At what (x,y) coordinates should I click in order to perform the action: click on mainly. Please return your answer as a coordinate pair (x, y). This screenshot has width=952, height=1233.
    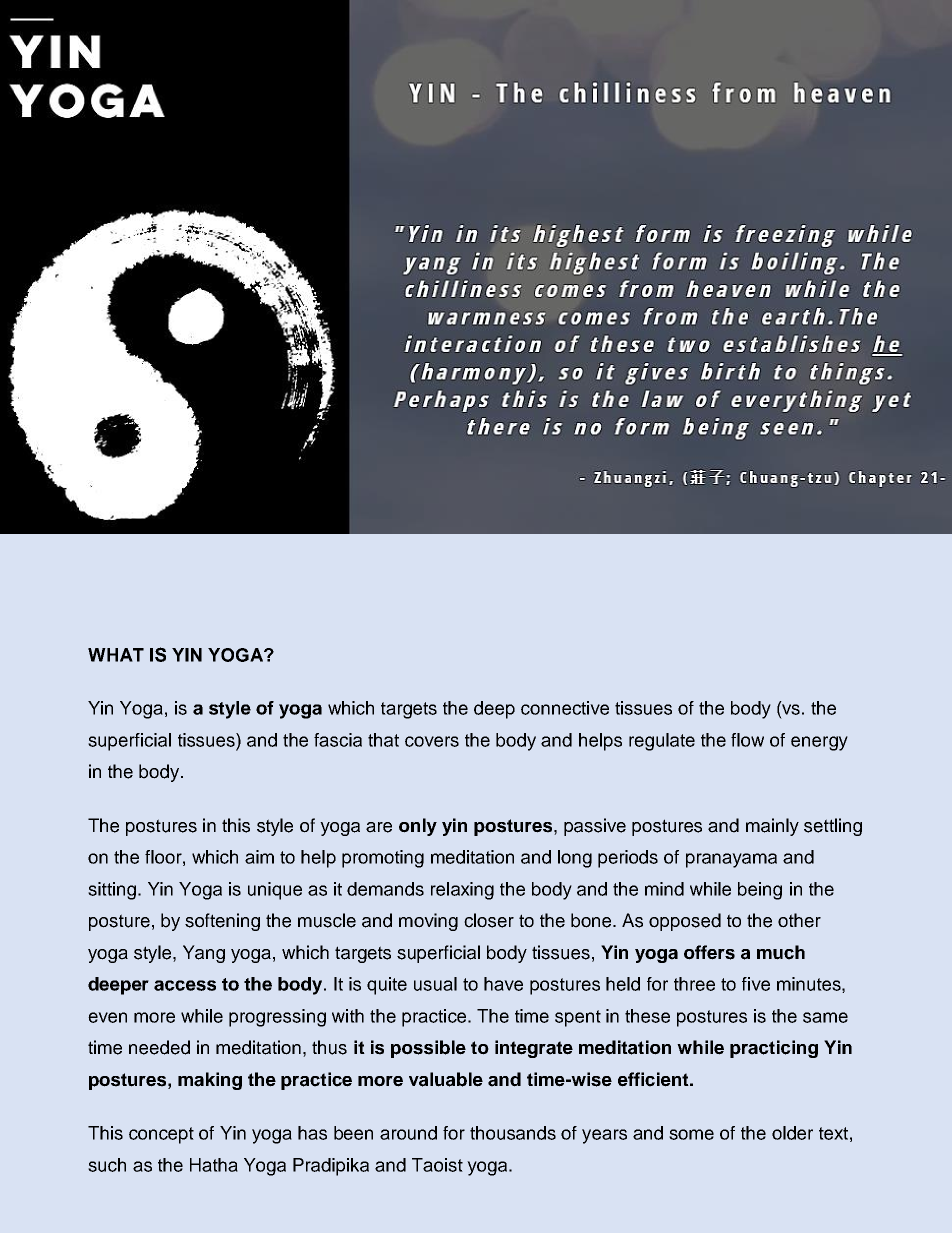
    Looking at the image, I should click on (772, 827).
